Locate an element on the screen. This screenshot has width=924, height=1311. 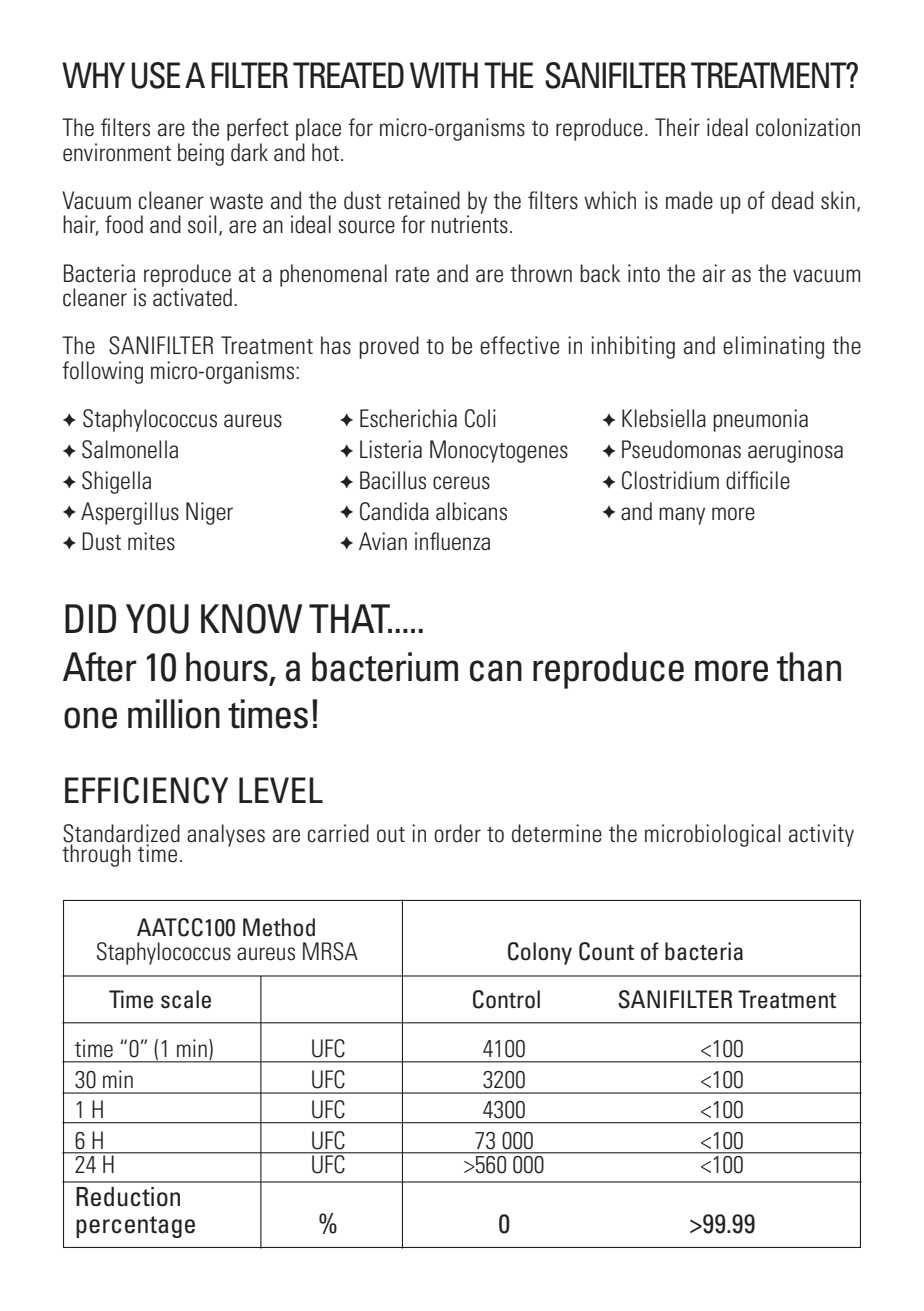
eliminating is located at coordinates (773, 347).
